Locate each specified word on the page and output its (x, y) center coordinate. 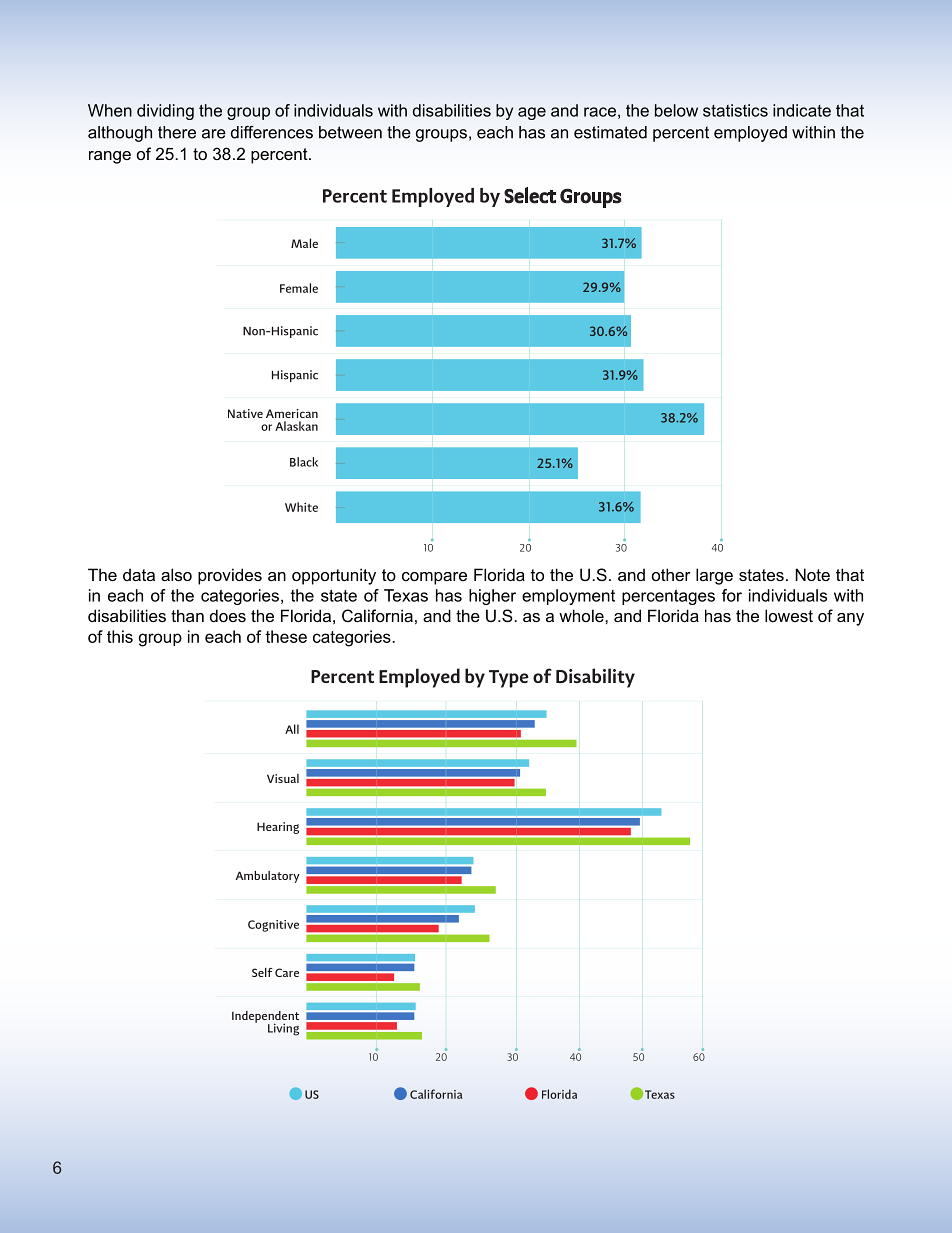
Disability (595, 678)
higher (492, 597)
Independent (265, 1018)
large (714, 576)
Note (812, 574)
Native (245, 413)
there (177, 132)
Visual (283, 778)
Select (530, 195)
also (176, 574)
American (292, 413)
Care (287, 972)
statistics (735, 110)
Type (509, 679)
